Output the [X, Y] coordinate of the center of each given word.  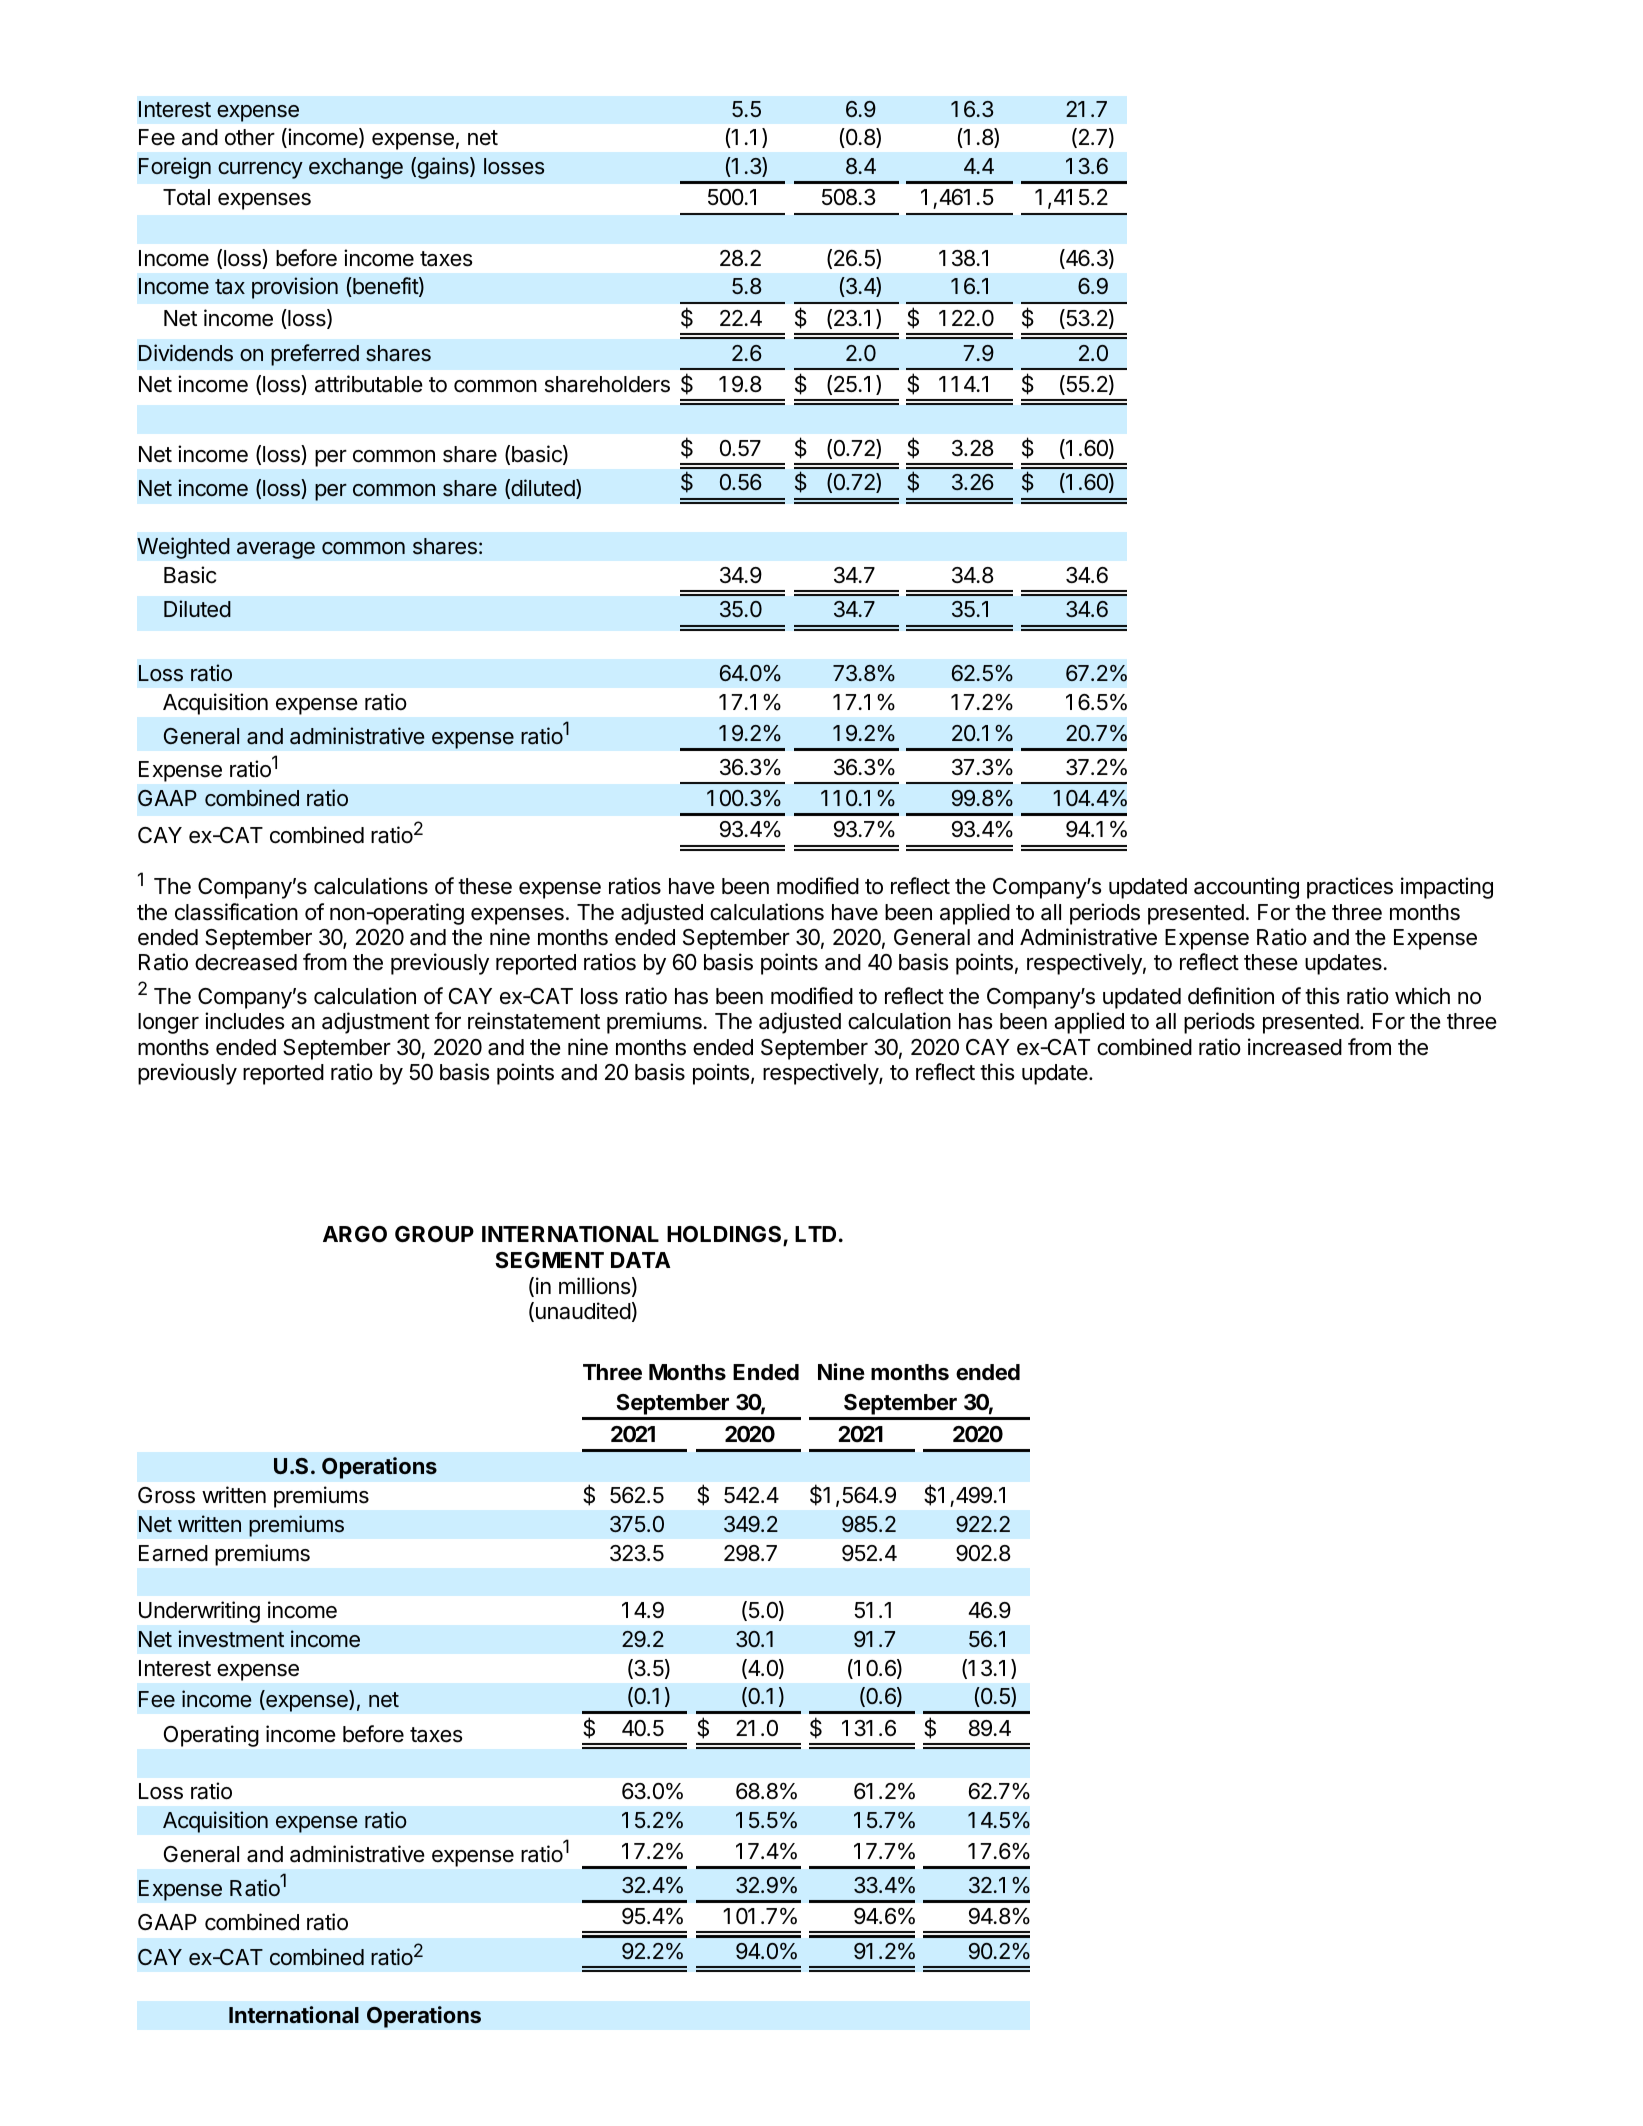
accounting [1246, 888]
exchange [356, 168]
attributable [369, 384]
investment [231, 1639]
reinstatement [534, 1021]
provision [295, 288]
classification [236, 912]
